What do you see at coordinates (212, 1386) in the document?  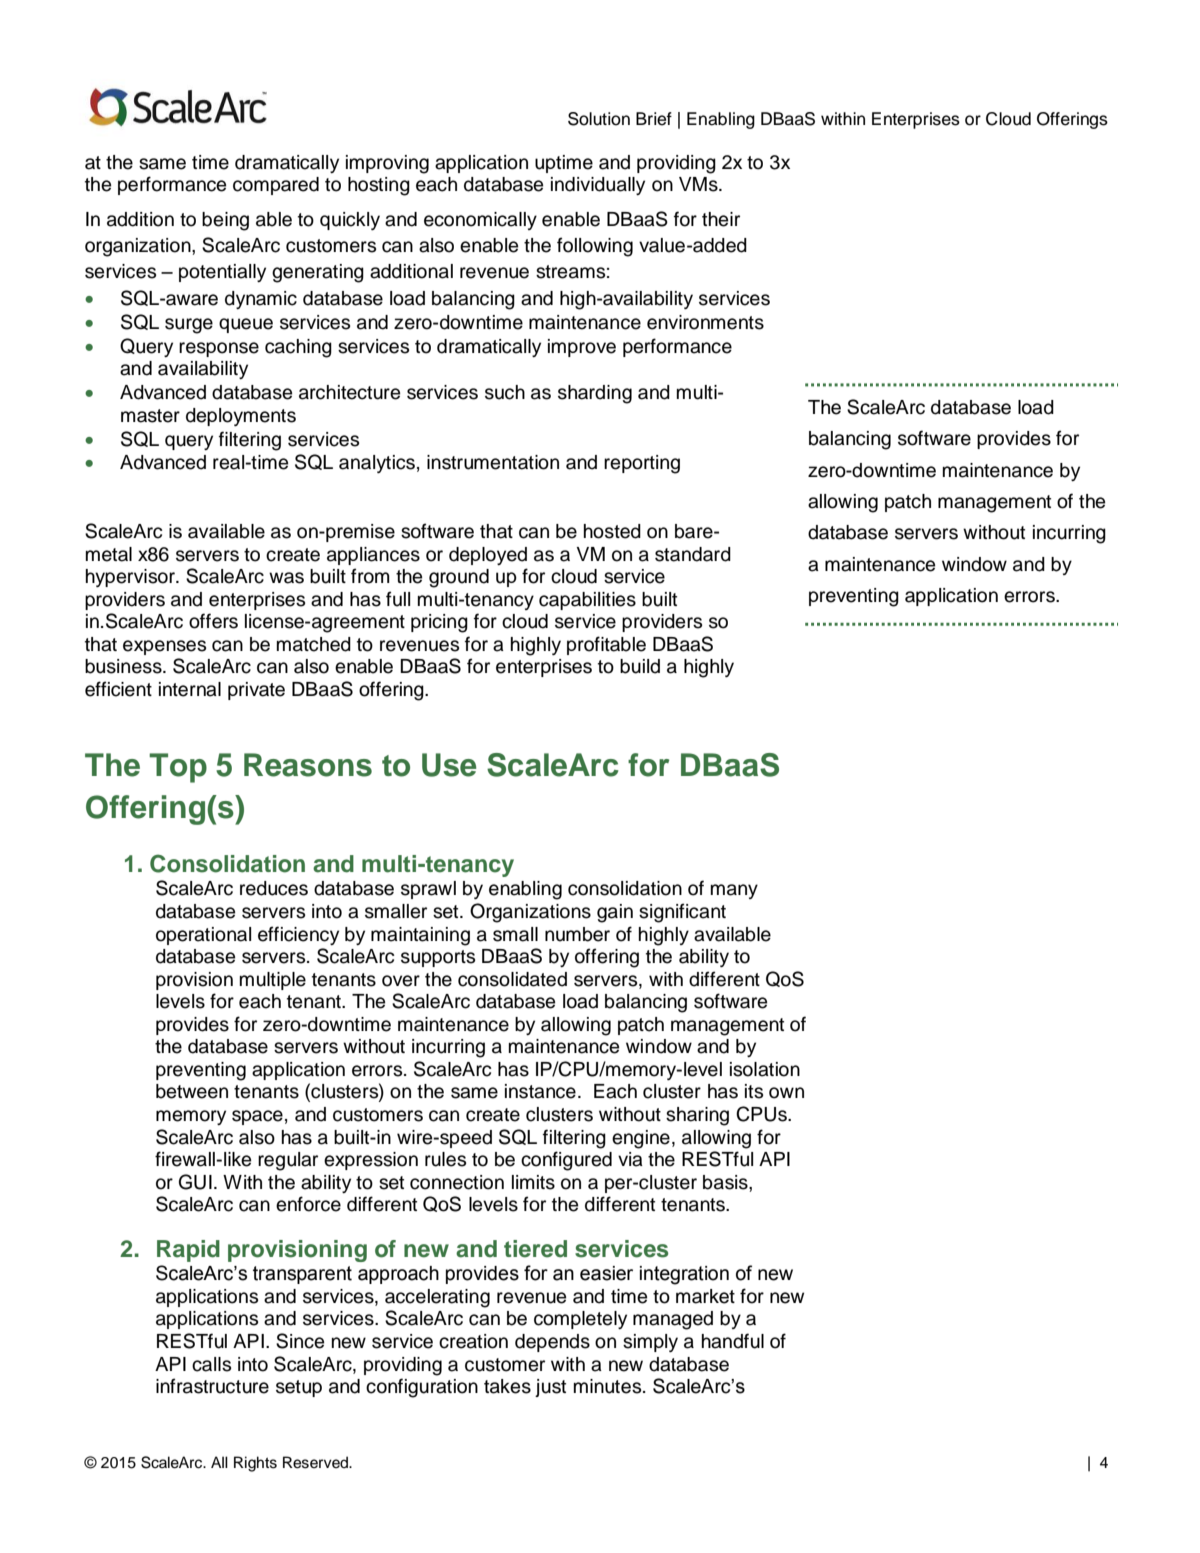 I see `infrastructure` at bounding box center [212, 1386].
